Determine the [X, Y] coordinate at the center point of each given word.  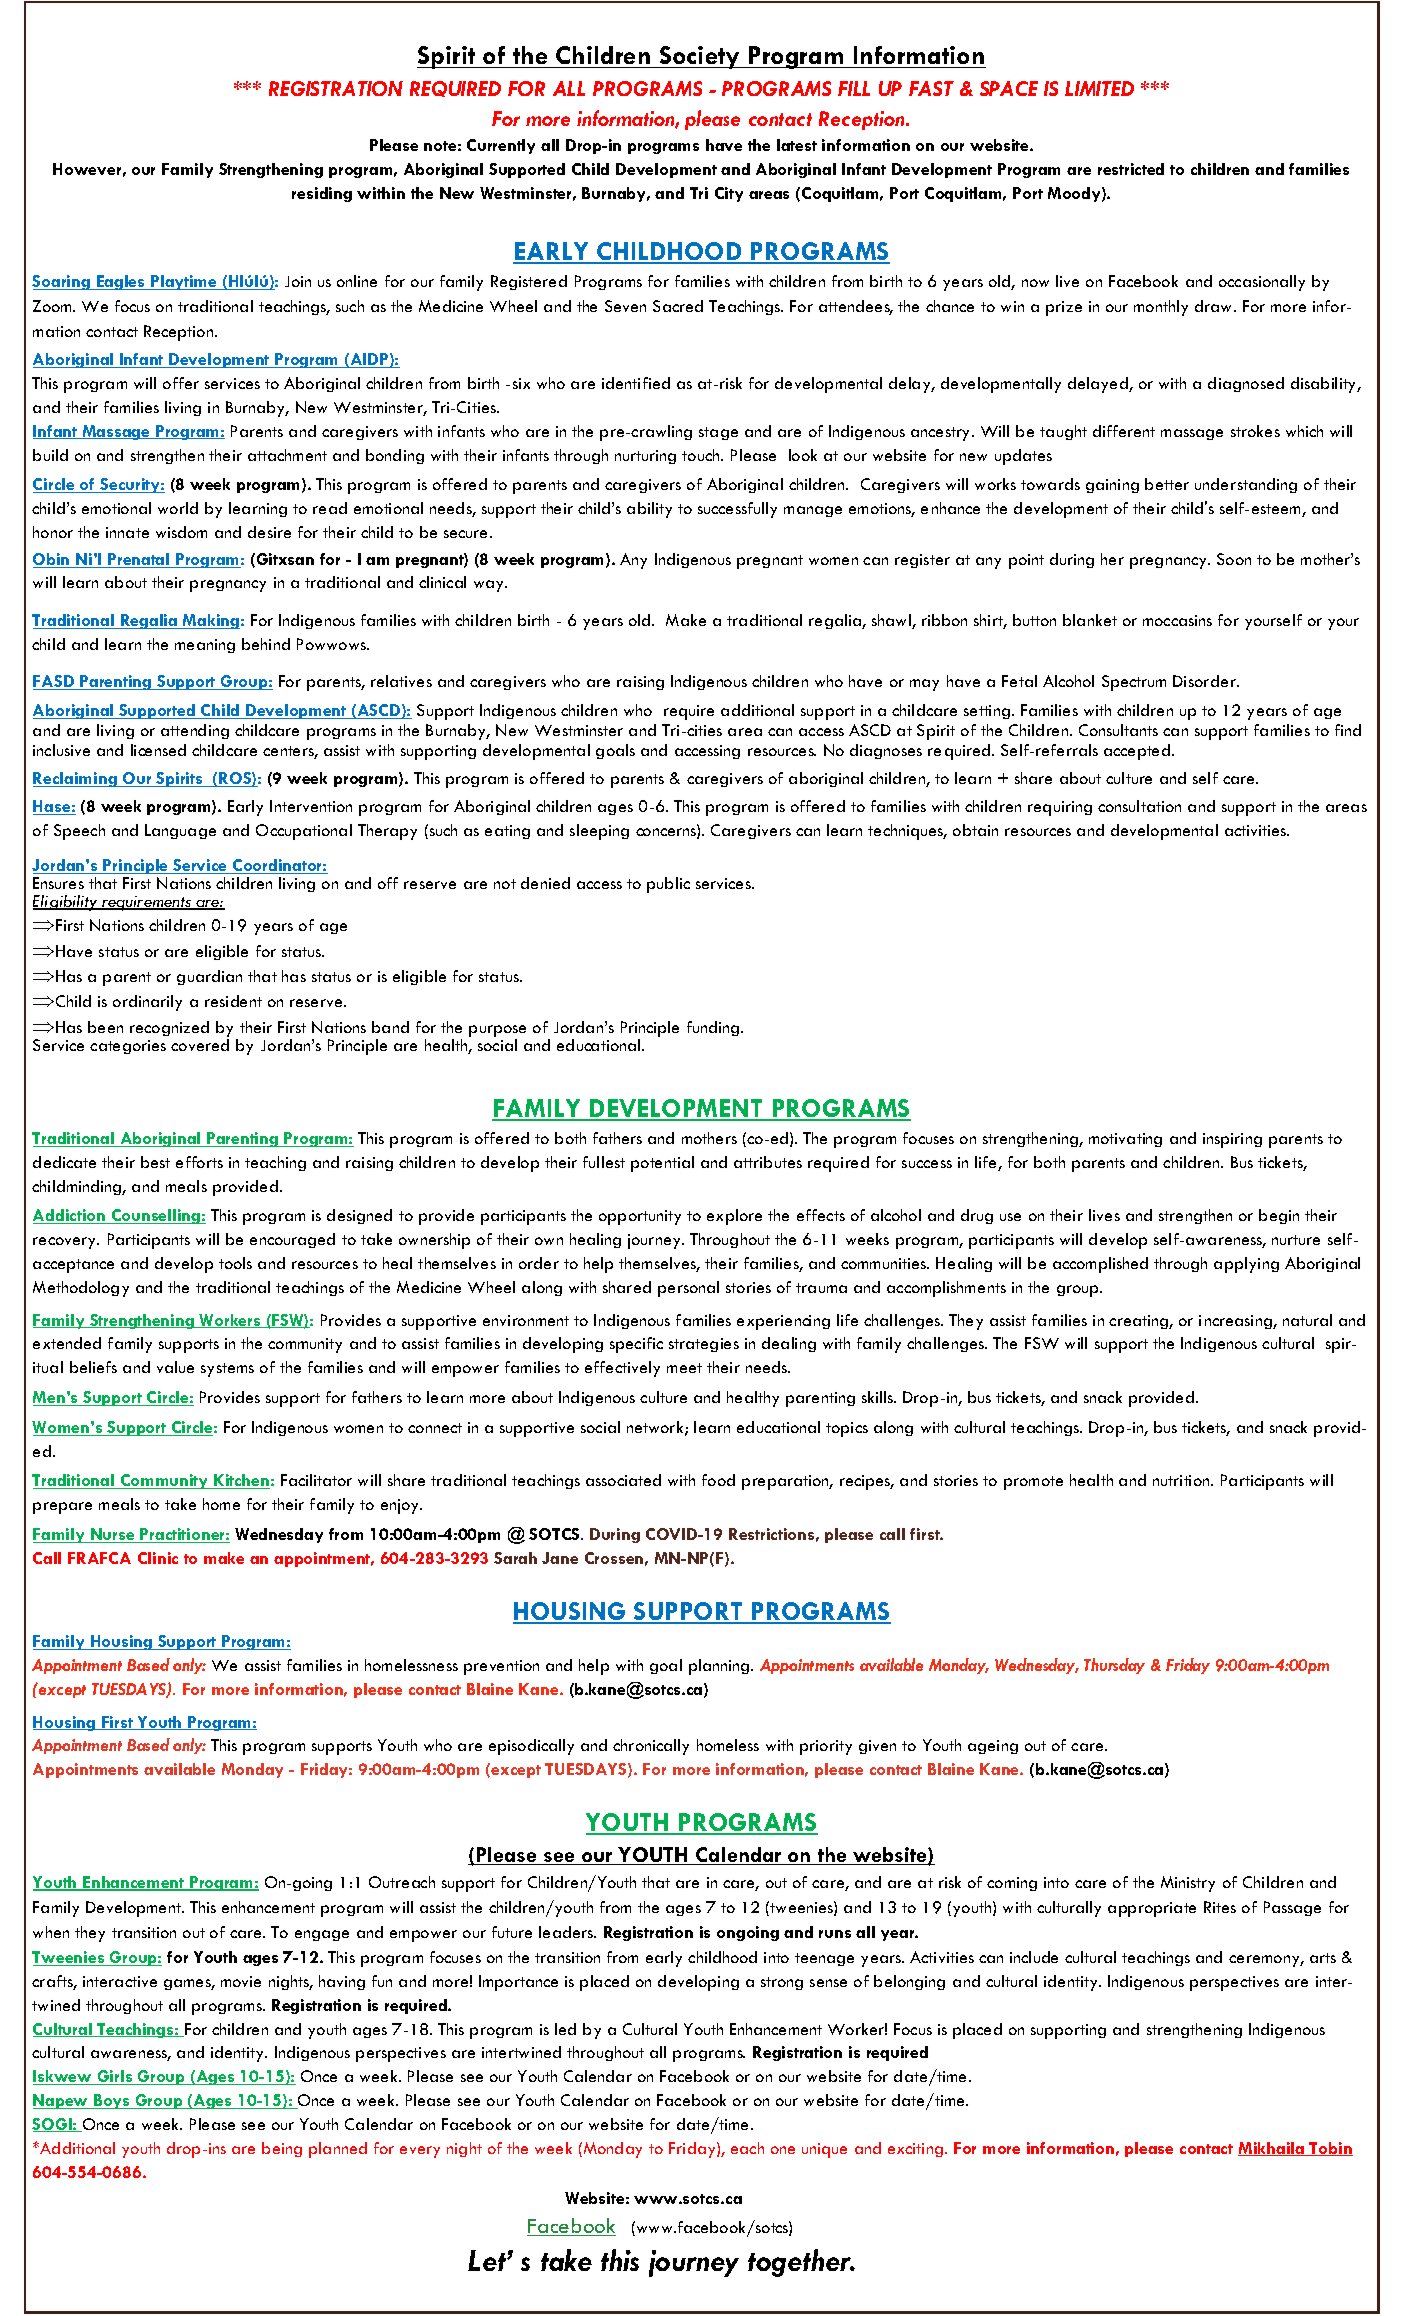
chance [950, 306]
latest [797, 145]
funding [714, 1028]
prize [1064, 308]
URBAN [148, 1910]
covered [200, 1045]
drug [977, 1216]
